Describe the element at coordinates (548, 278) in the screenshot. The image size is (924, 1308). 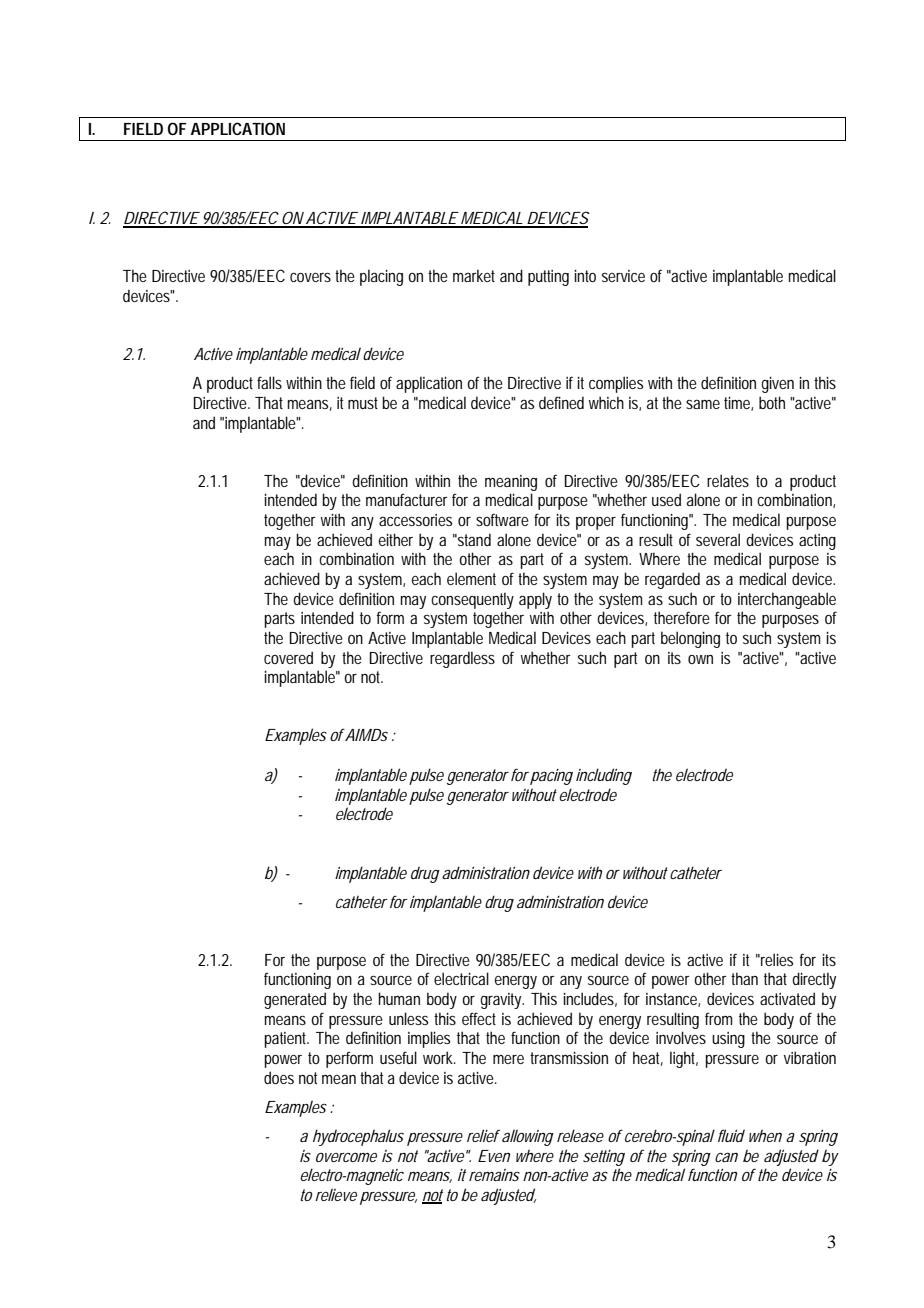
I see `putting` at that location.
